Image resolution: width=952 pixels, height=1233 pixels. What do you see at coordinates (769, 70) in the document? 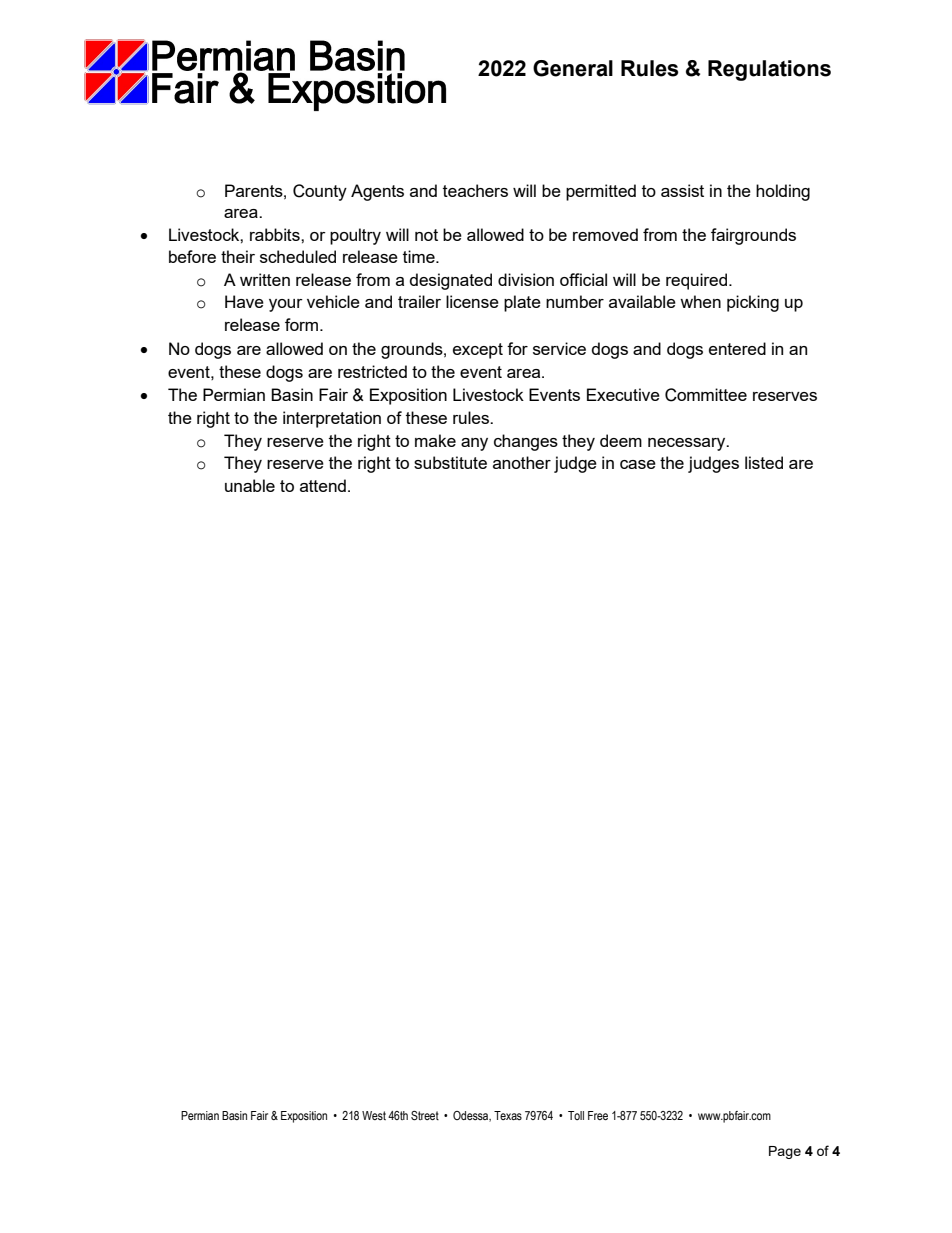
I see `Regulations` at bounding box center [769, 70].
